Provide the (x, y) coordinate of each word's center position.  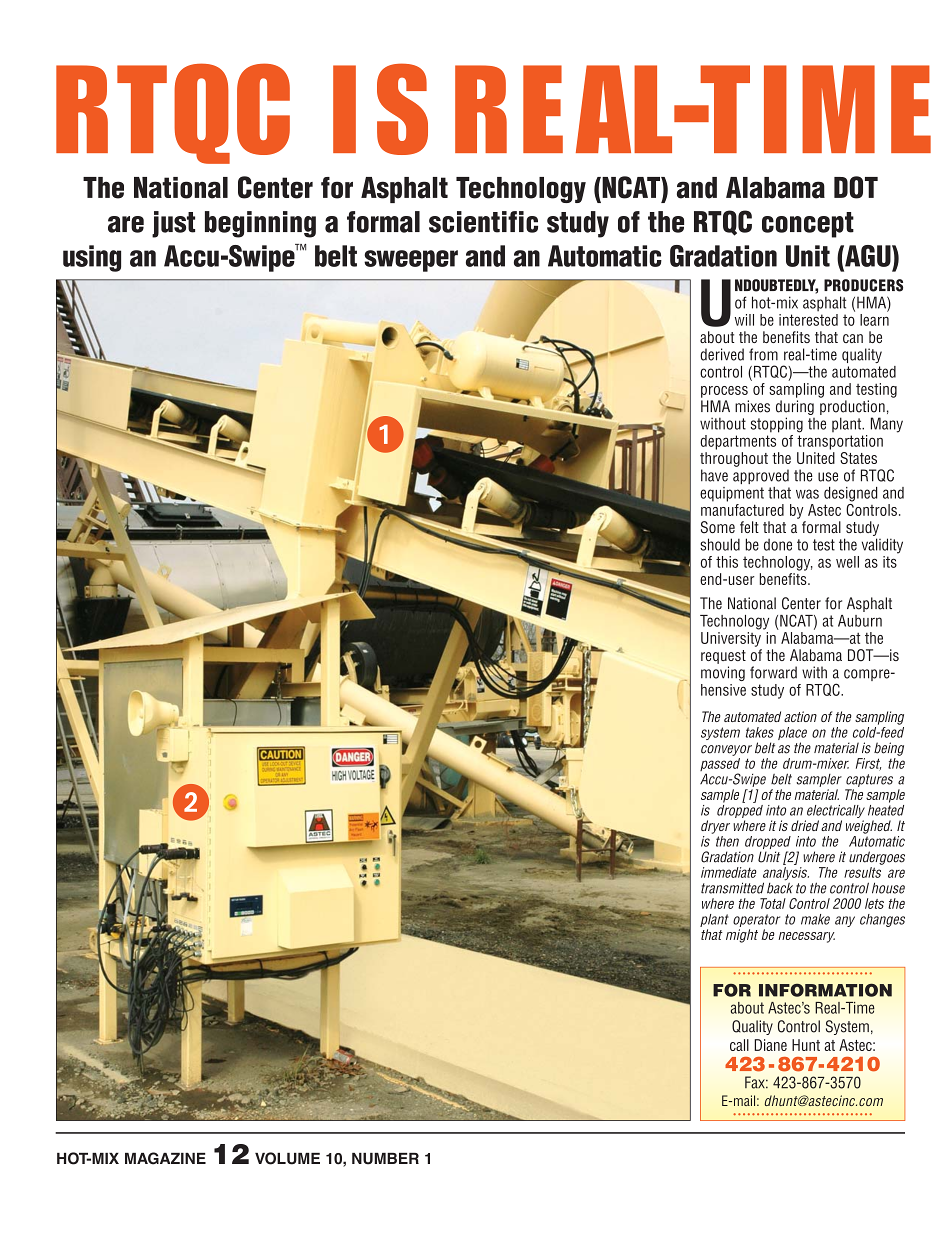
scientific (483, 222)
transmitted (732, 888)
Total (773, 903)
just (173, 224)
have (714, 475)
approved (761, 476)
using (92, 258)
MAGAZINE (165, 1158)
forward (773, 672)
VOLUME (287, 1158)
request (723, 657)
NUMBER (385, 1159)
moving (723, 673)
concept (808, 225)
